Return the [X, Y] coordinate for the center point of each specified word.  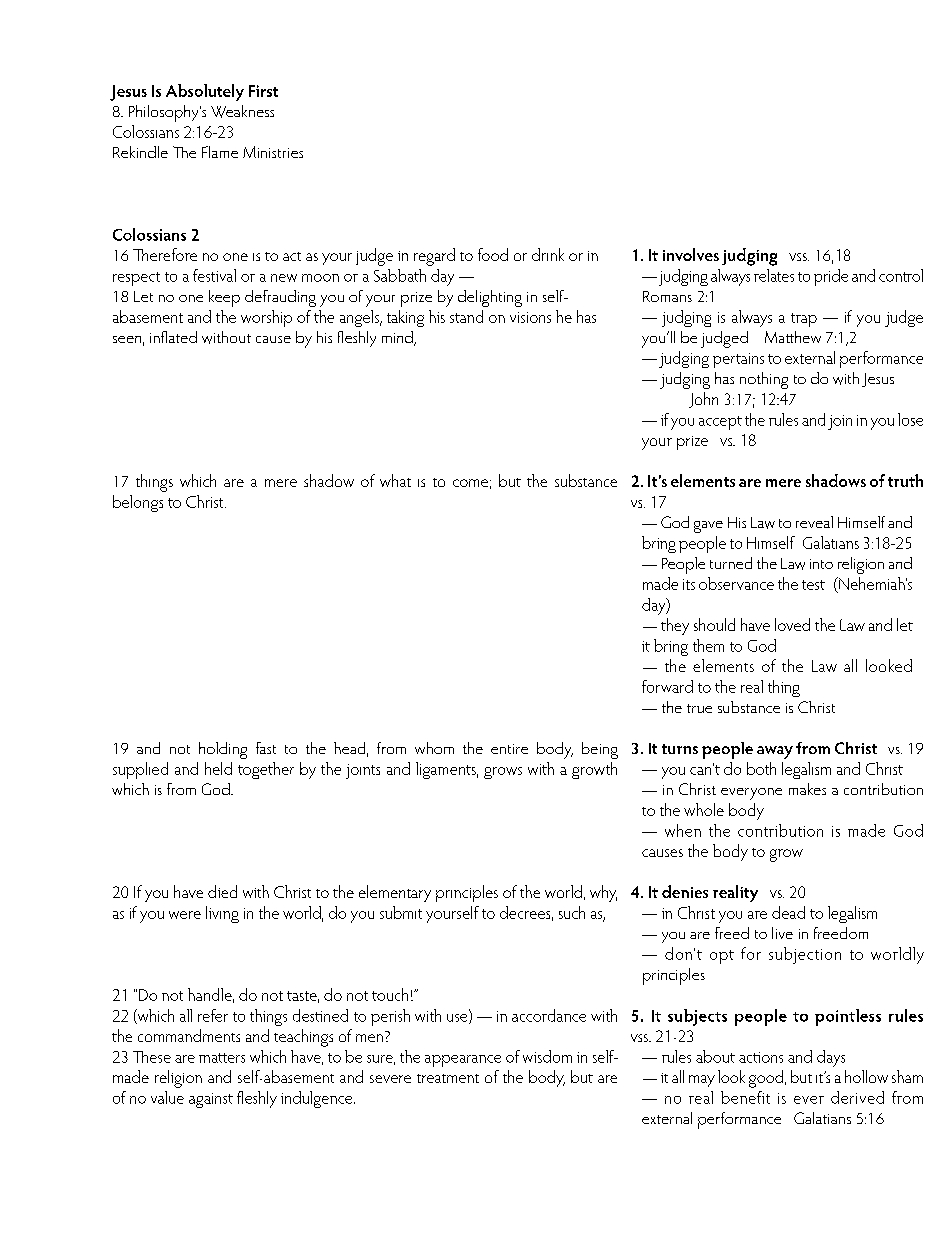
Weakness [242, 111]
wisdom [547, 1056]
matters [222, 1058]
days [831, 1058]
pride [831, 277]
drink [548, 254]
